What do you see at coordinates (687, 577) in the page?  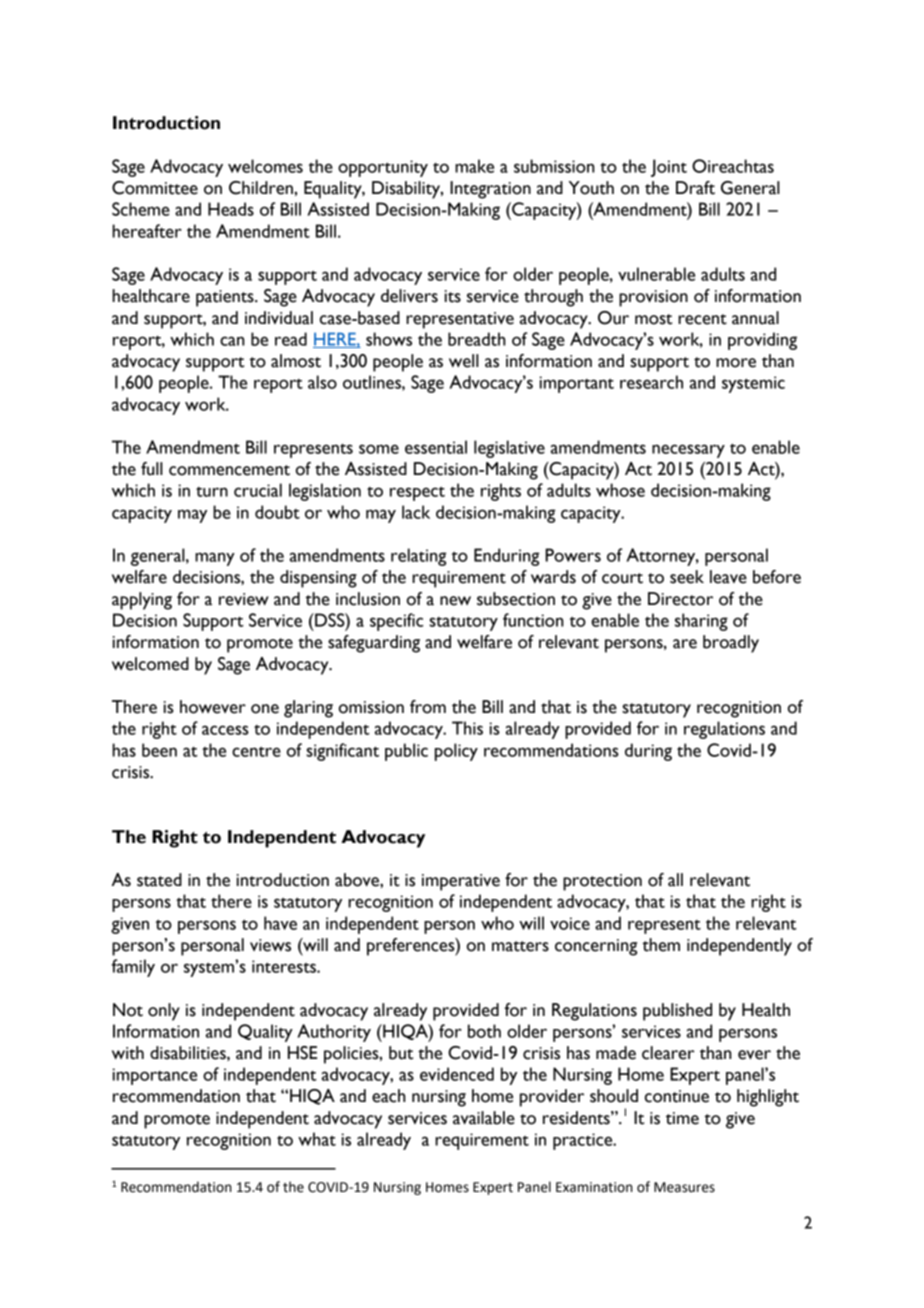 I see `seek` at bounding box center [687, 577].
